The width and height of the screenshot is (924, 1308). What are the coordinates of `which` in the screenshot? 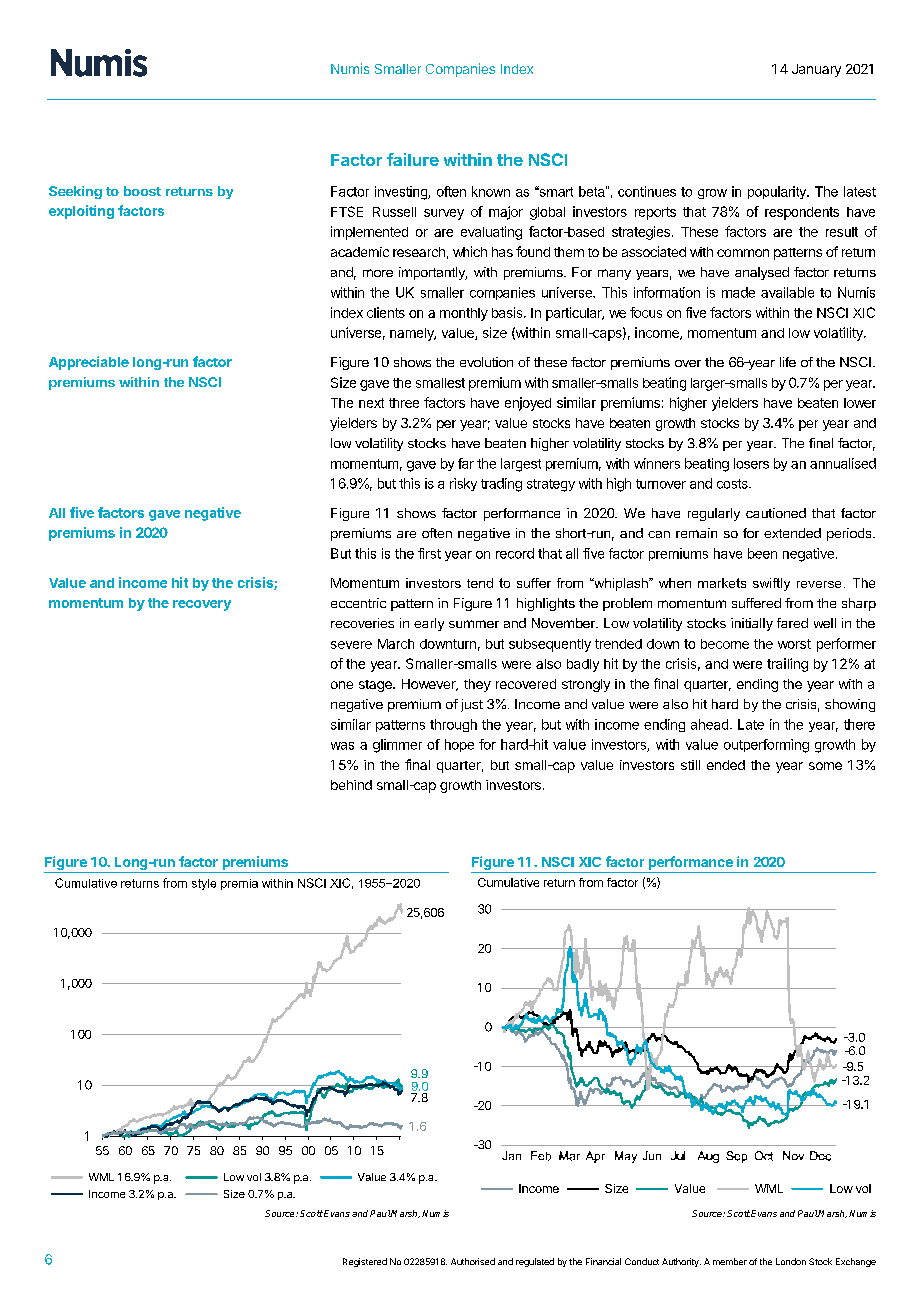 It's located at (470, 251).
